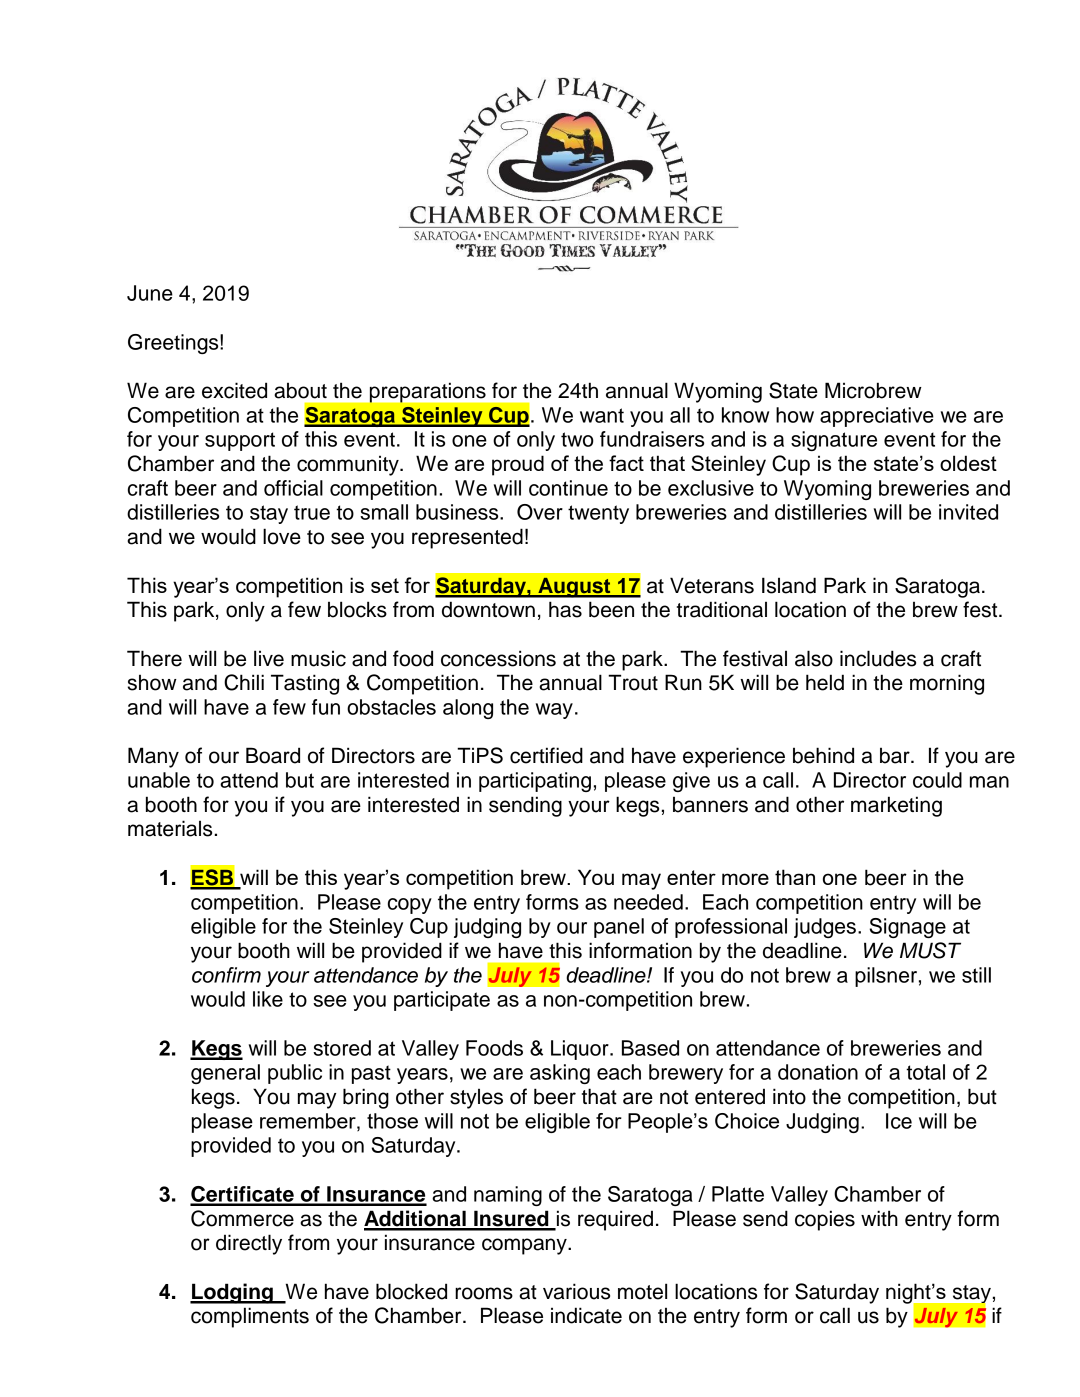 Image resolution: width=1080 pixels, height=1397 pixels. Describe the element at coordinates (602, 415) in the document. I see `want` at that location.
